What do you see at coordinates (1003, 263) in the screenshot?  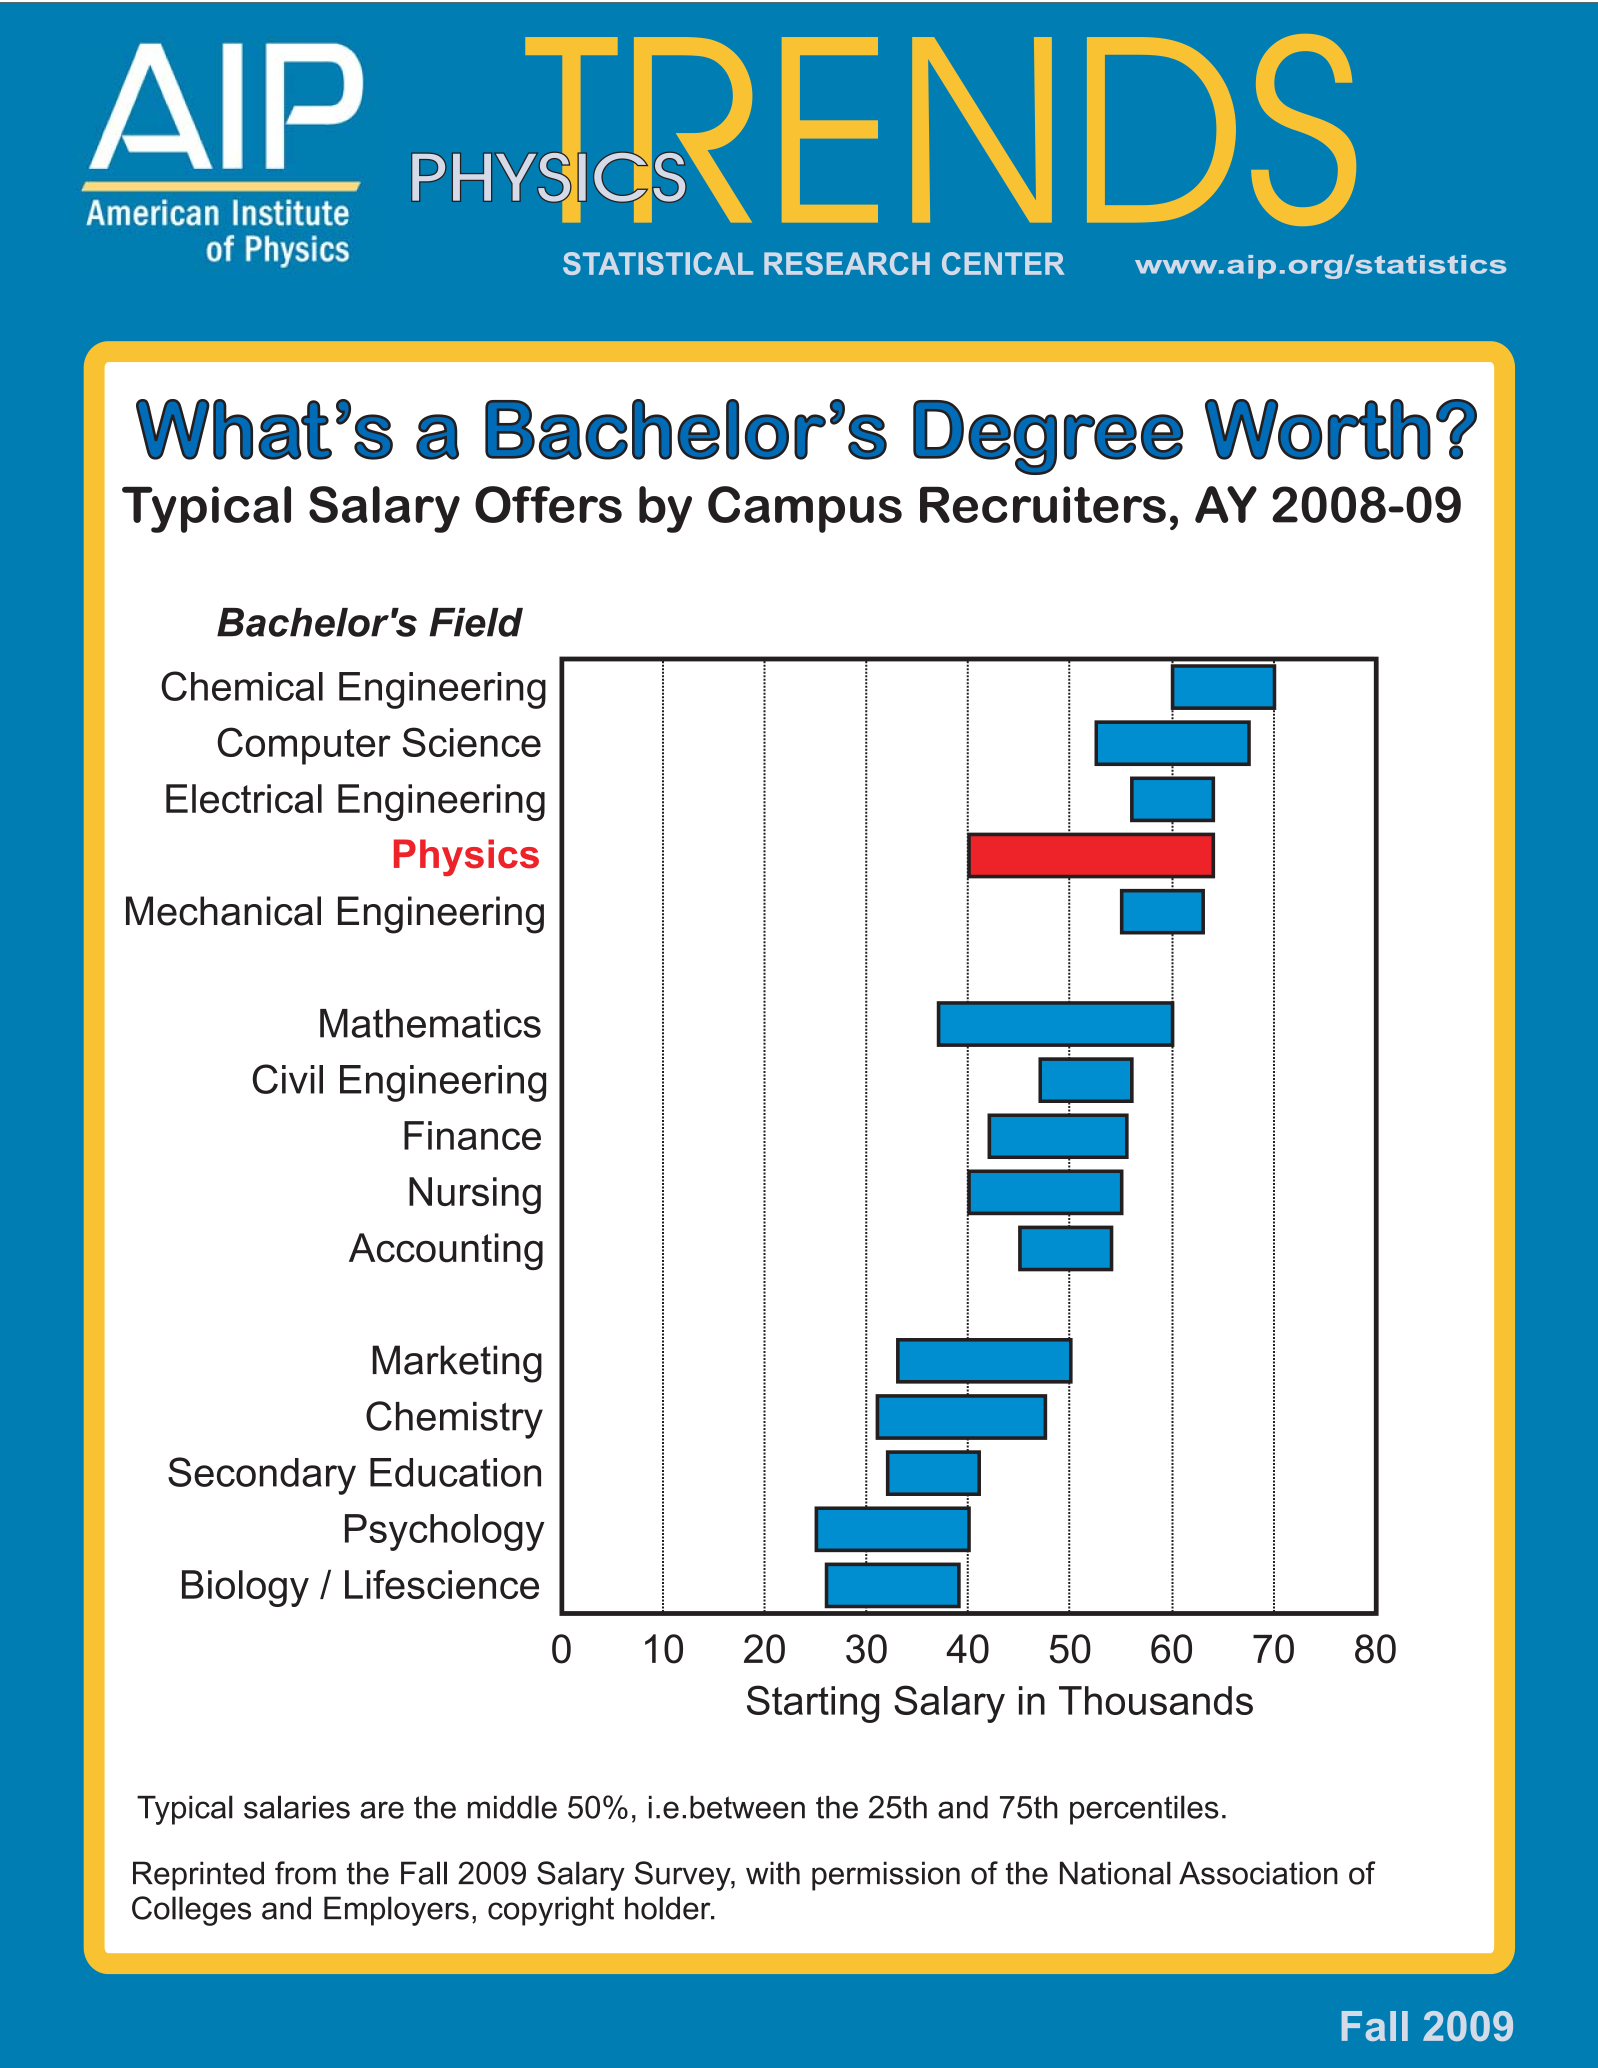 I see `CENTER` at bounding box center [1003, 263].
